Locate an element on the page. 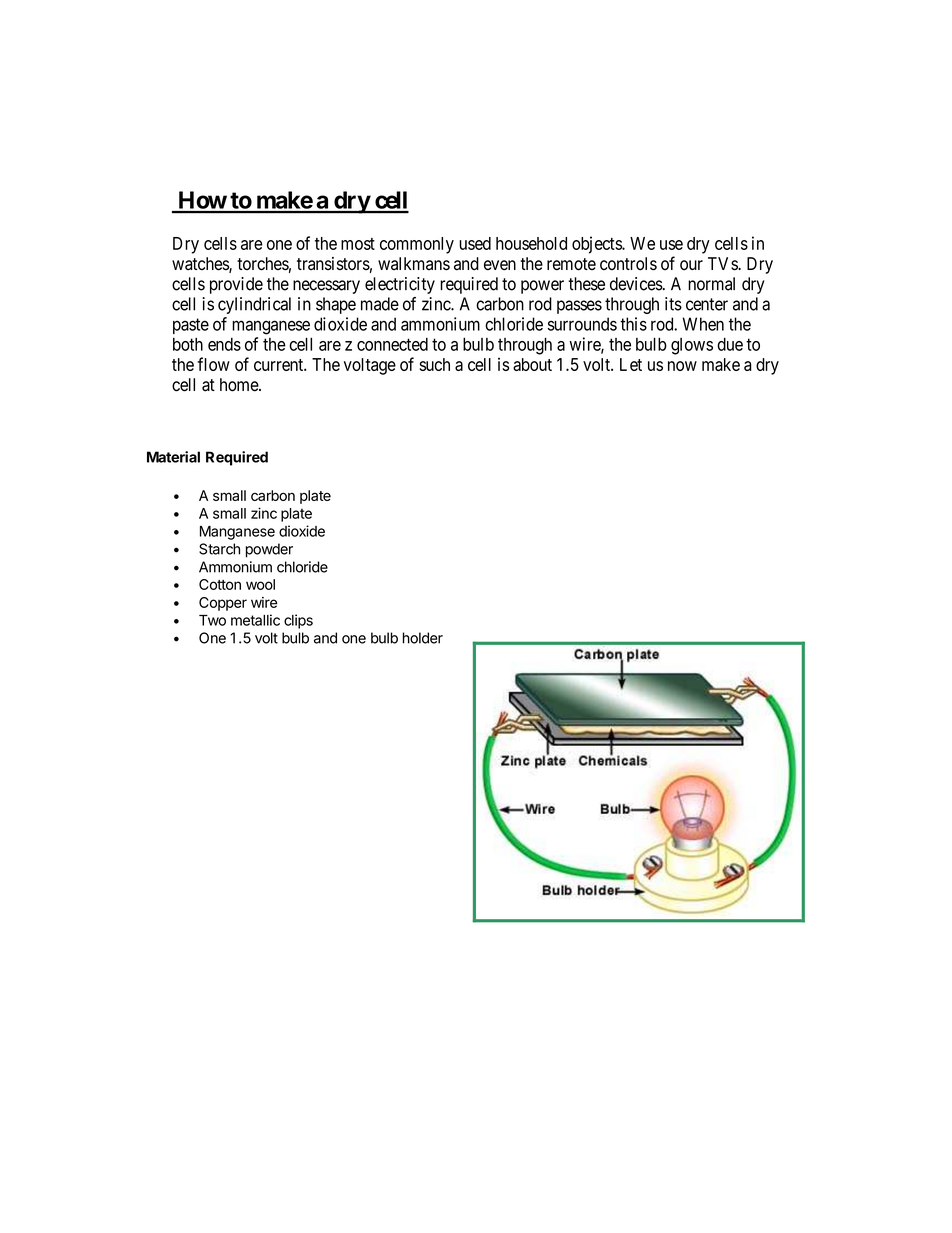  holder is located at coordinates (423, 638).
